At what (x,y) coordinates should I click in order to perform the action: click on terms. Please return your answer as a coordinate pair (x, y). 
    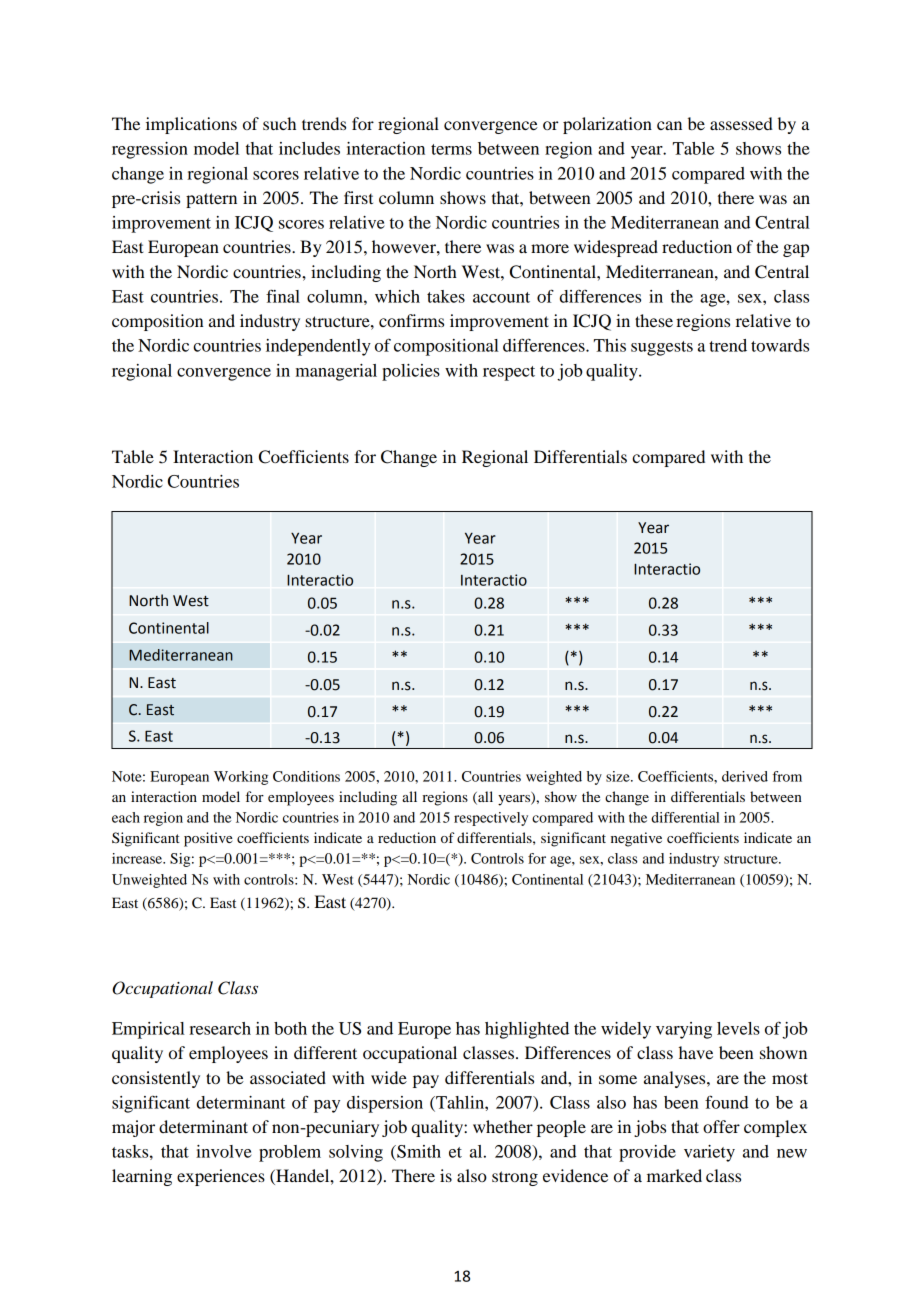
    Looking at the image, I should click on (451, 149).
